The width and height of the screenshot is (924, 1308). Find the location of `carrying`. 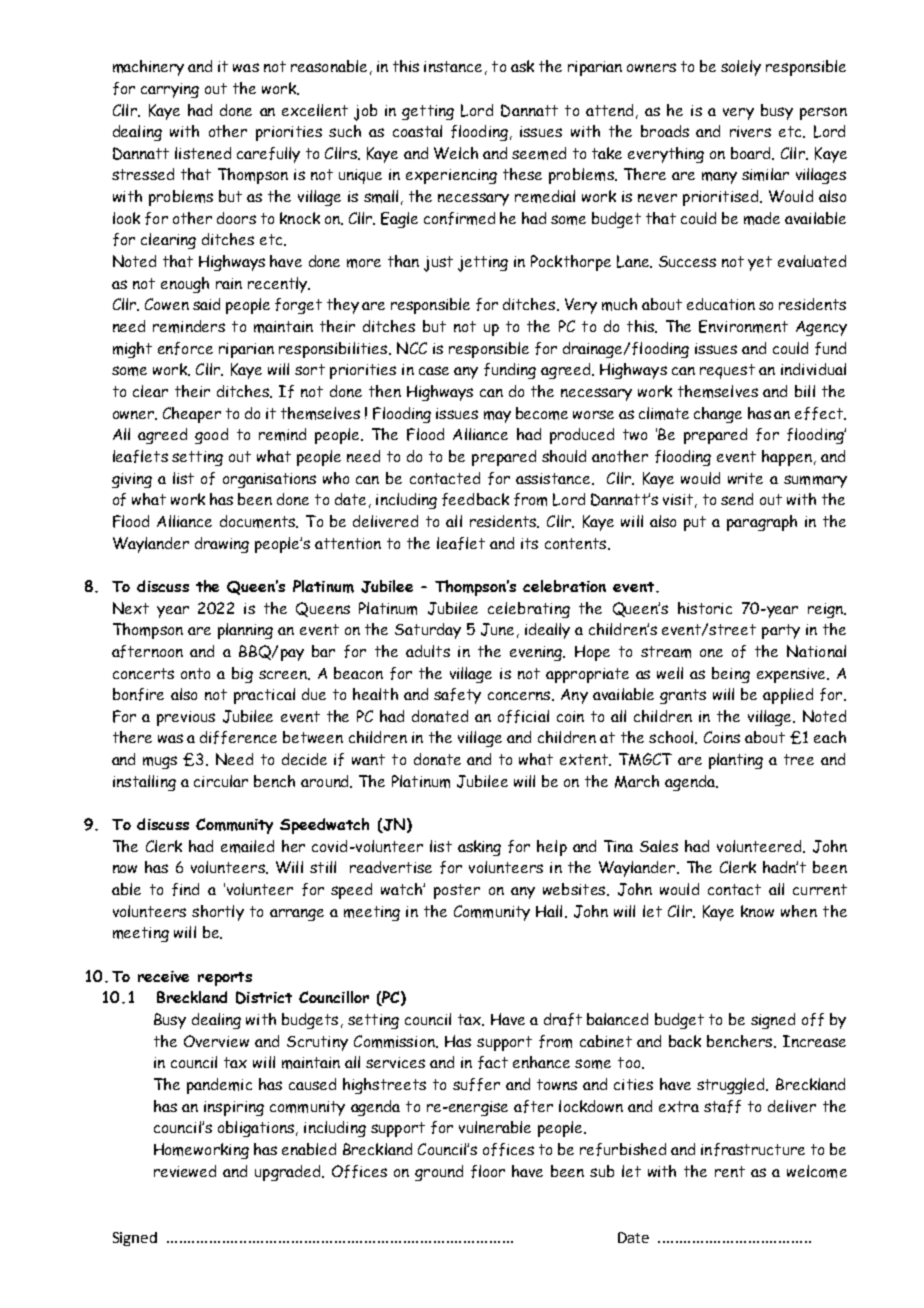

carrying is located at coordinates (170, 90).
